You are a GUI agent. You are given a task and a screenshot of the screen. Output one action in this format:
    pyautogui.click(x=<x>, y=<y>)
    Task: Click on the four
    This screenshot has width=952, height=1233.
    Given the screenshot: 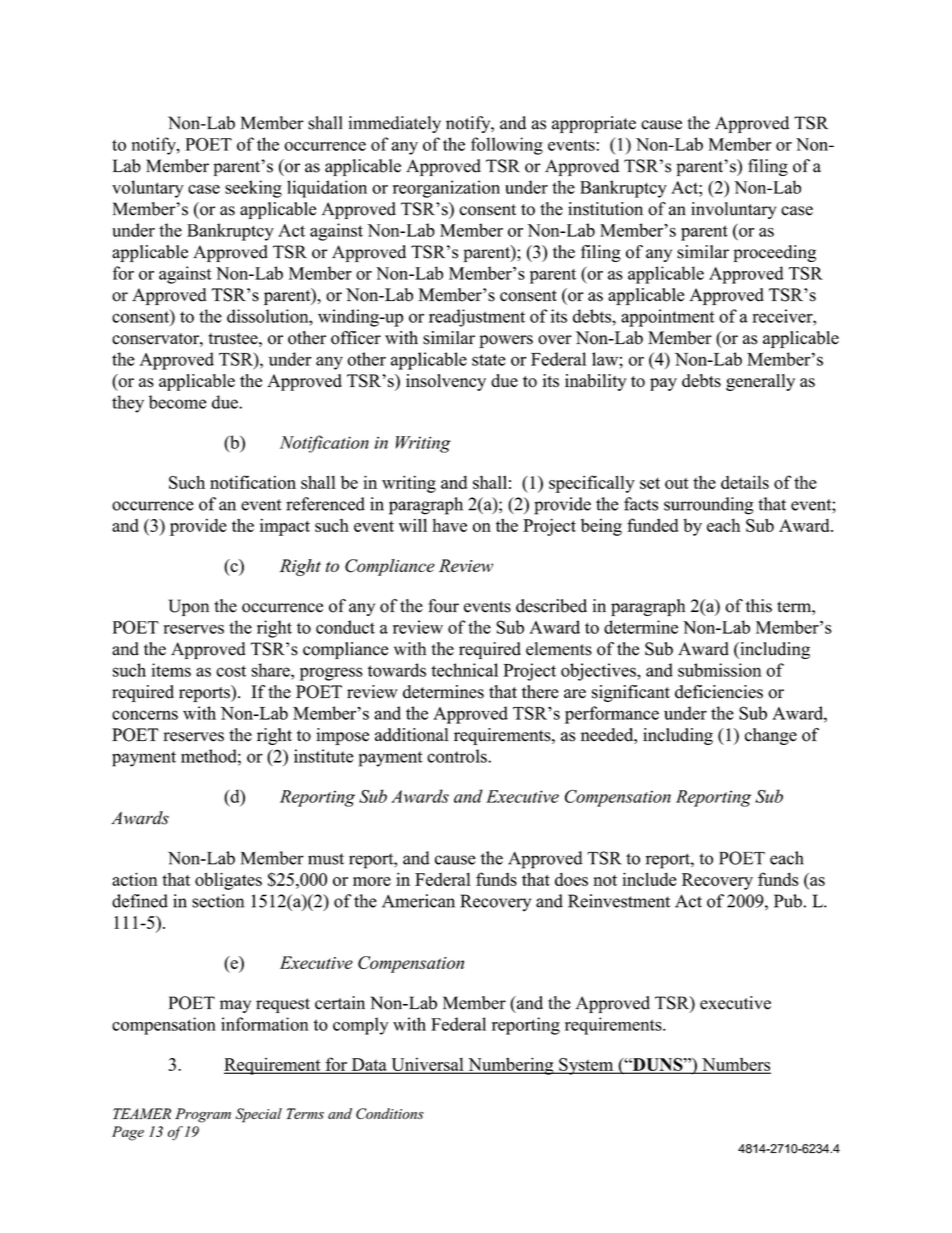 What is the action you would take?
    pyautogui.click(x=443, y=606)
